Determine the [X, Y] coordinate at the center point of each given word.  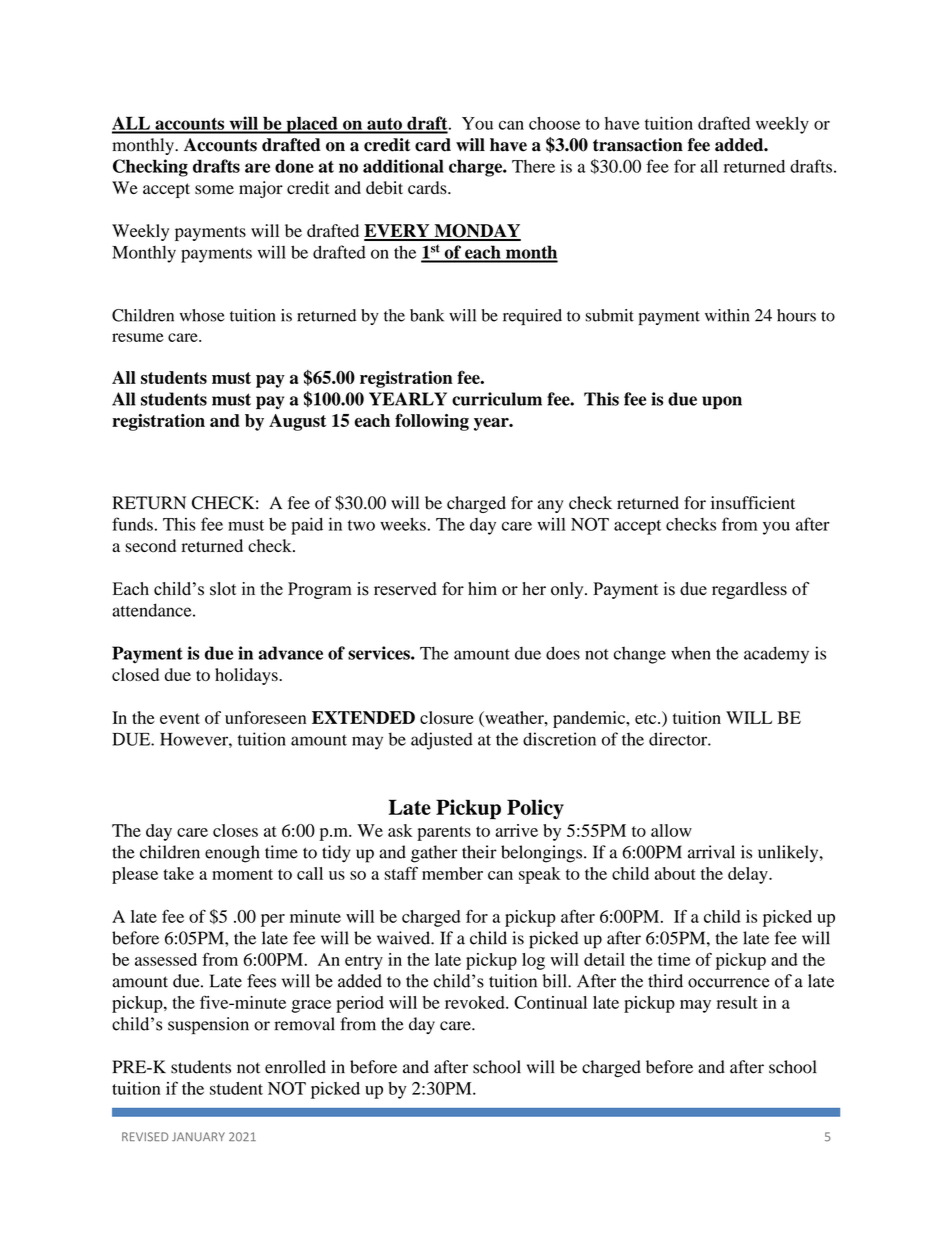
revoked [476, 1002]
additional [403, 166]
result [737, 1002]
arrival [711, 852]
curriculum [497, 399]
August [297, 422]
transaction [638, 145]
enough [232, 854]
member [452, 873]
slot [223, 589]
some [214, 190]
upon [722, 403]
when [691, 653]
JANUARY [198, 1137]
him [482, 588]
